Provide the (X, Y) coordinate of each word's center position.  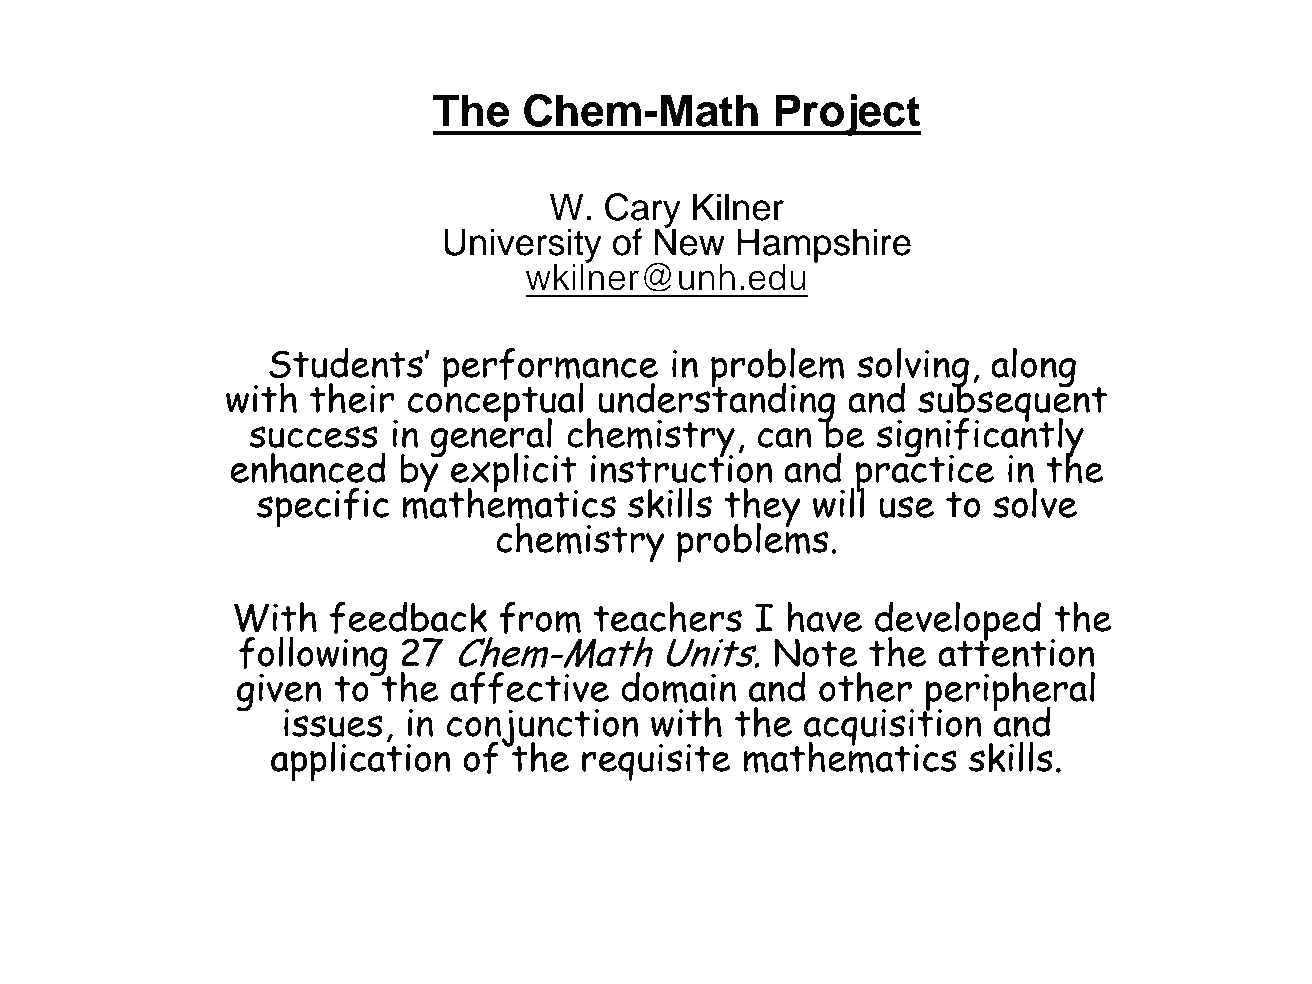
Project (847, 115)
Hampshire (824, 246)
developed (957, 623)
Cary (643, 212)
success (313, 437)
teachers (667, 617)
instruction (682, 468)
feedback (408, 618)
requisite (656, 762)
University (523, 247)
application (361, 760)
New (689, 241)
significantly (980, 438)
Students (346, 363)
